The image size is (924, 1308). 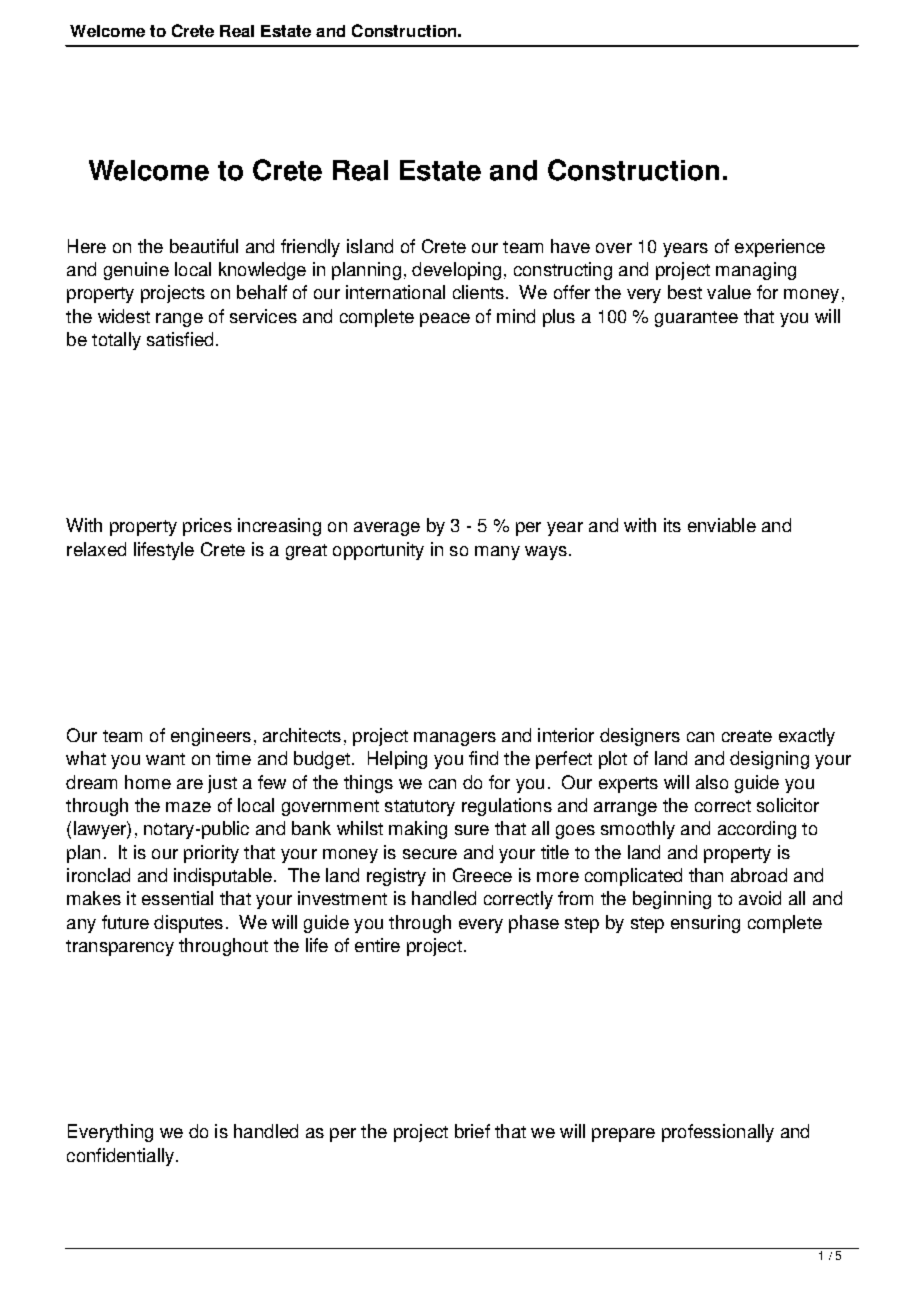 What do you see at coordinates (120, 1157) in the screenshot?
I see `confidentially` at bounding box center [120, 1157].
